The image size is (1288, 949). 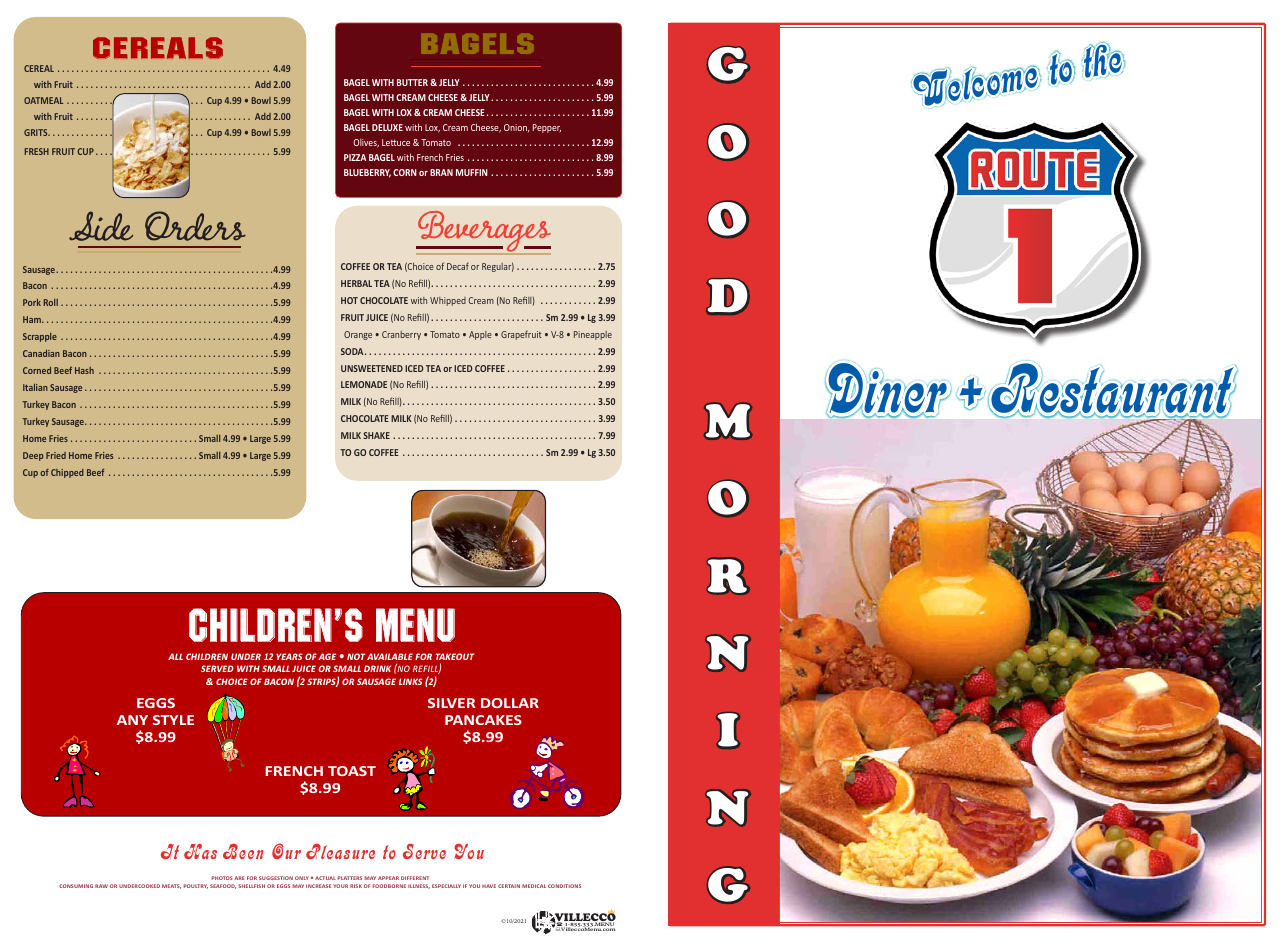 What do you see at coordinates (67, 473) in the document?
I see `Chipped` at bounding box center [67, 473].
